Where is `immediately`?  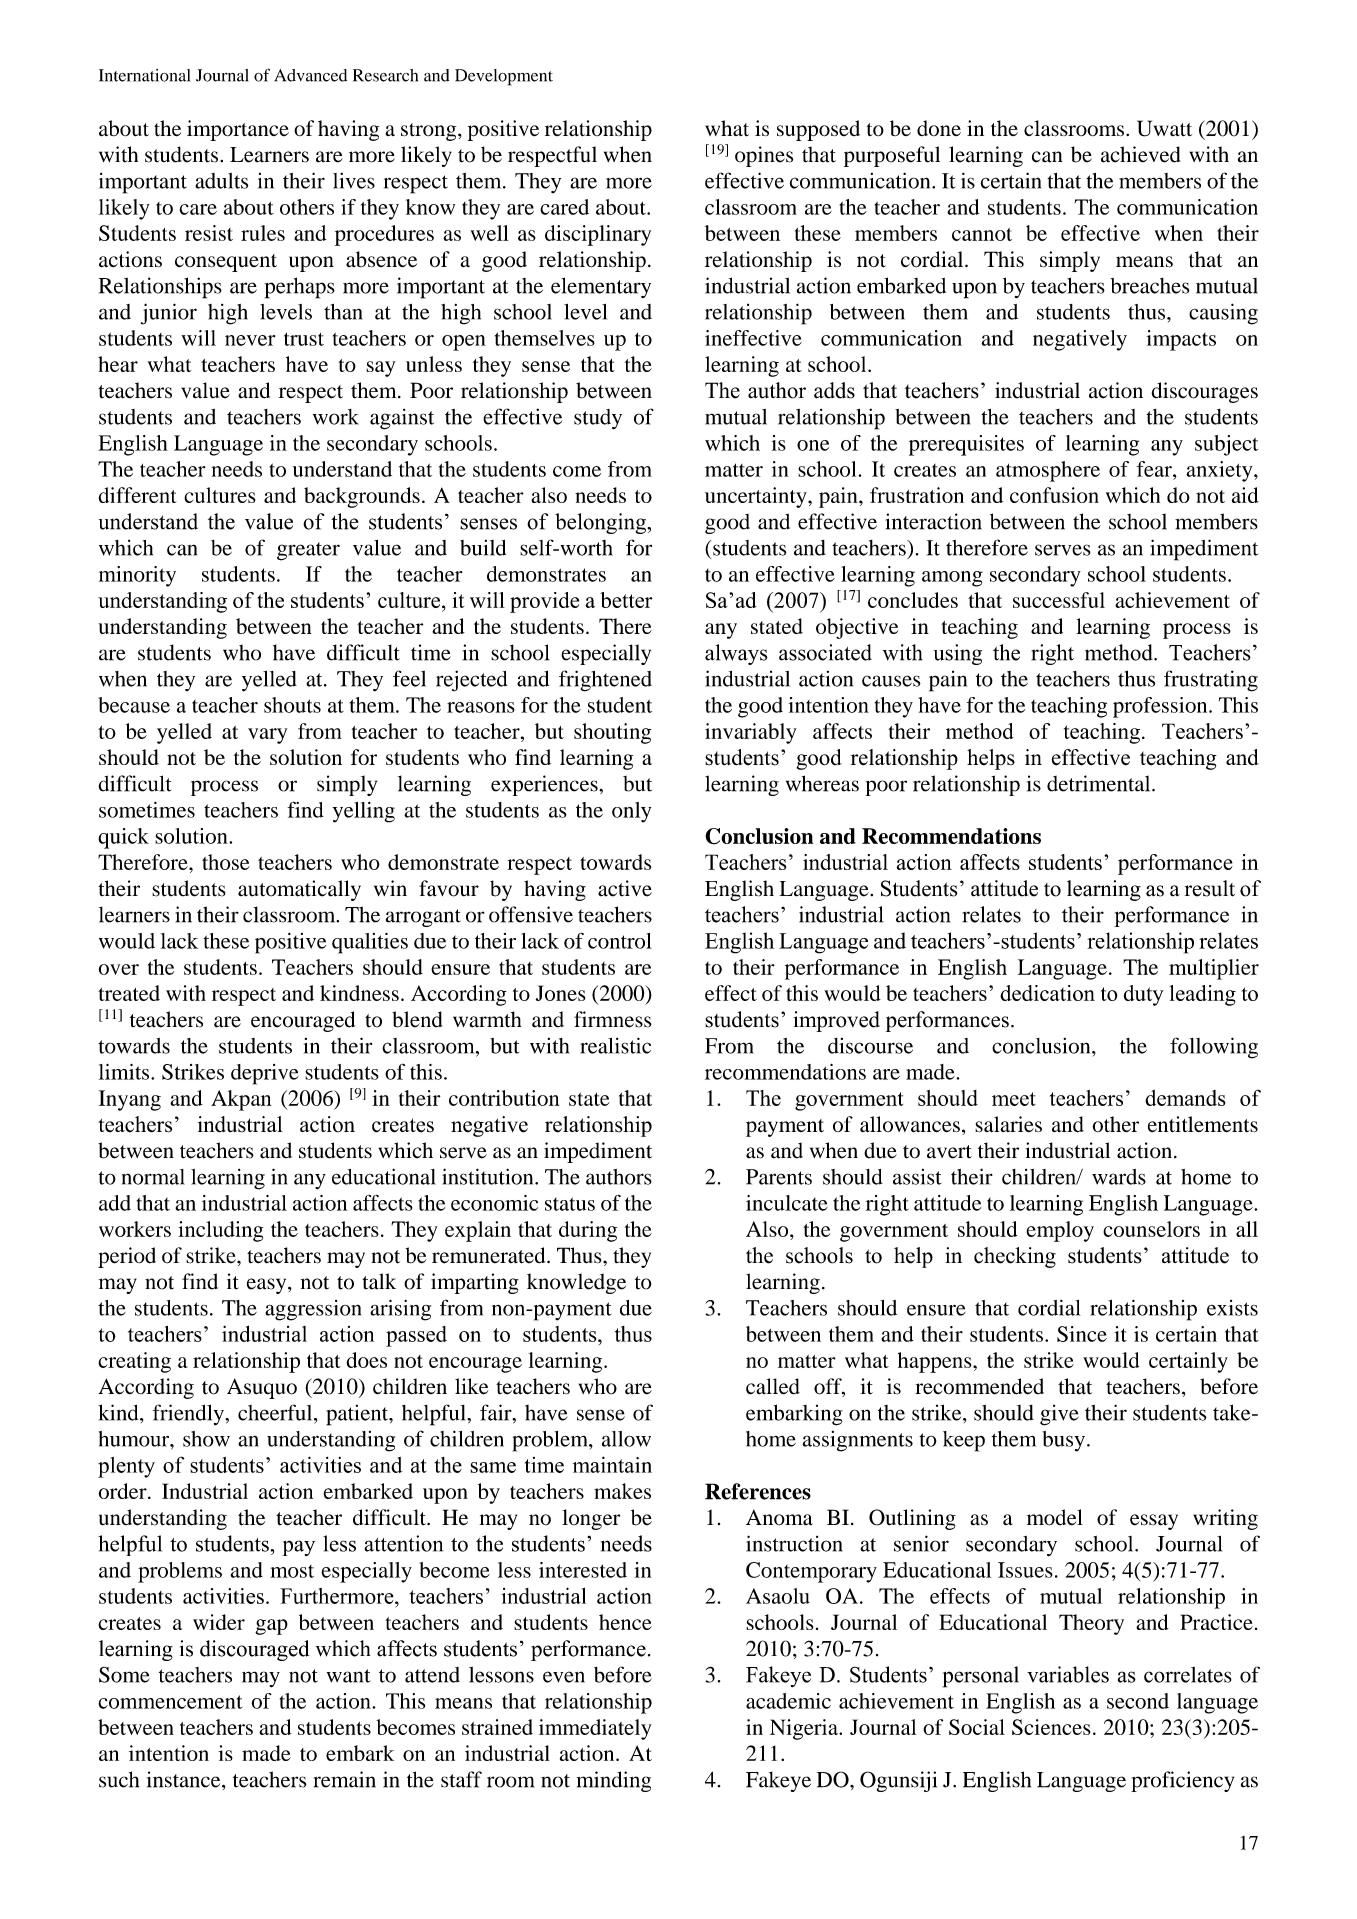
immediately is located at coordinates (595, 1729).
